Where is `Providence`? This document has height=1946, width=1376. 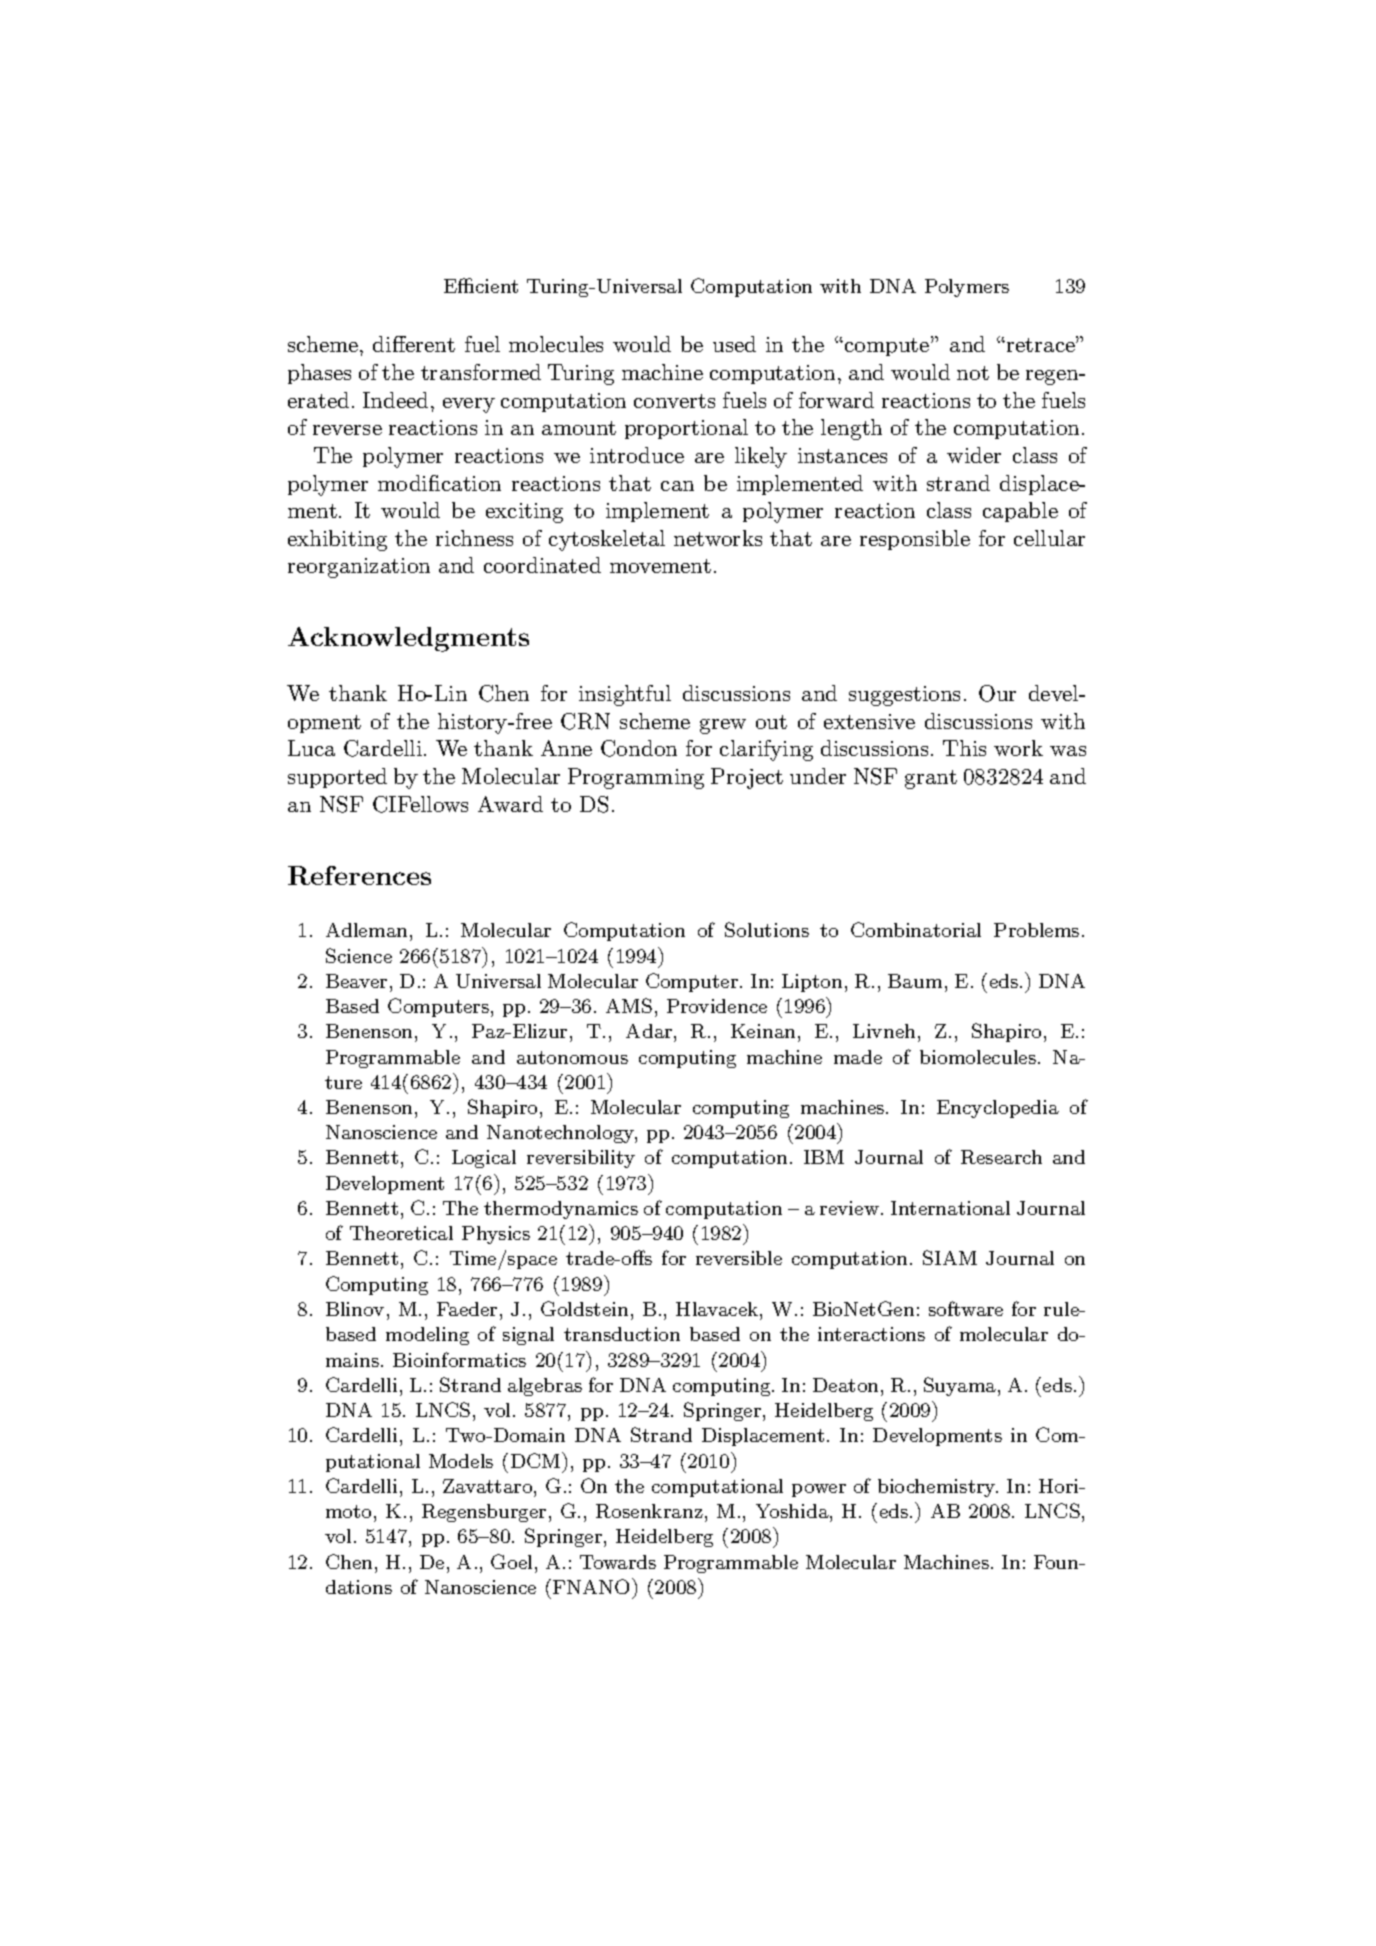
Providence is located at coordinates (717, 1006).
